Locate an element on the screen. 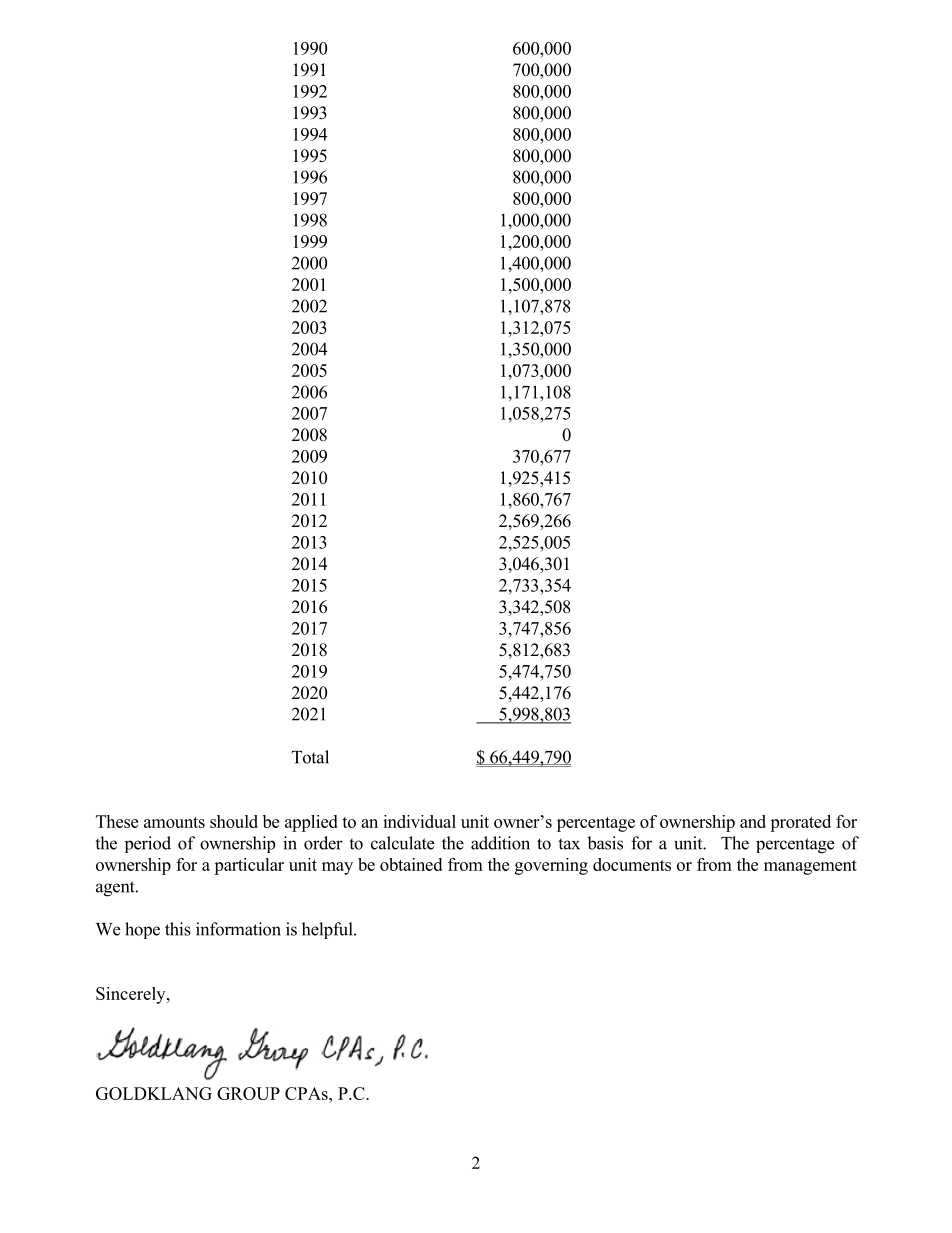 Image resolution: width=952 pixels, height=1233 pixels. Sincerely is located at coordinates (132, 995).
